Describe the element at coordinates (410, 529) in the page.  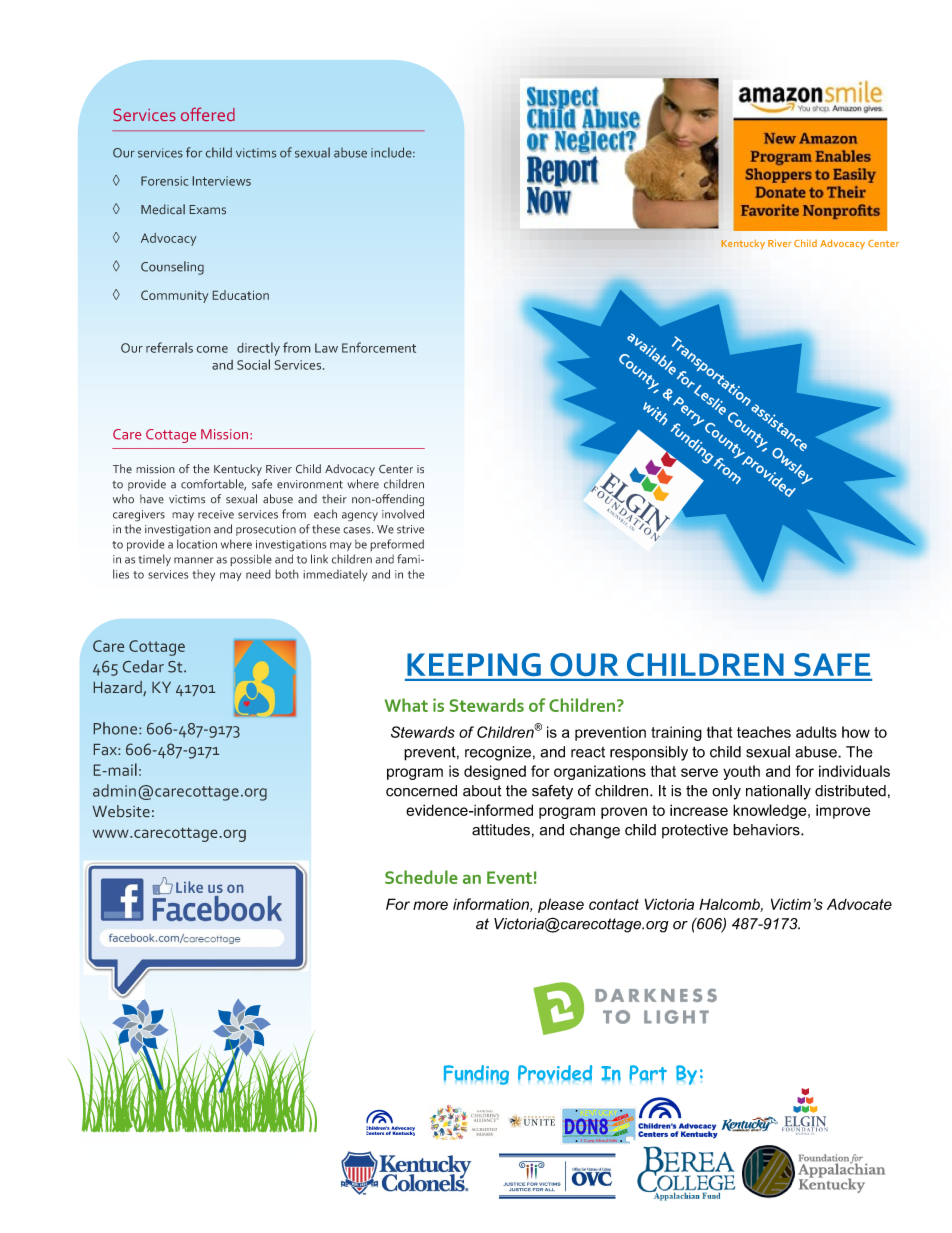
I see `strive` at that location.
